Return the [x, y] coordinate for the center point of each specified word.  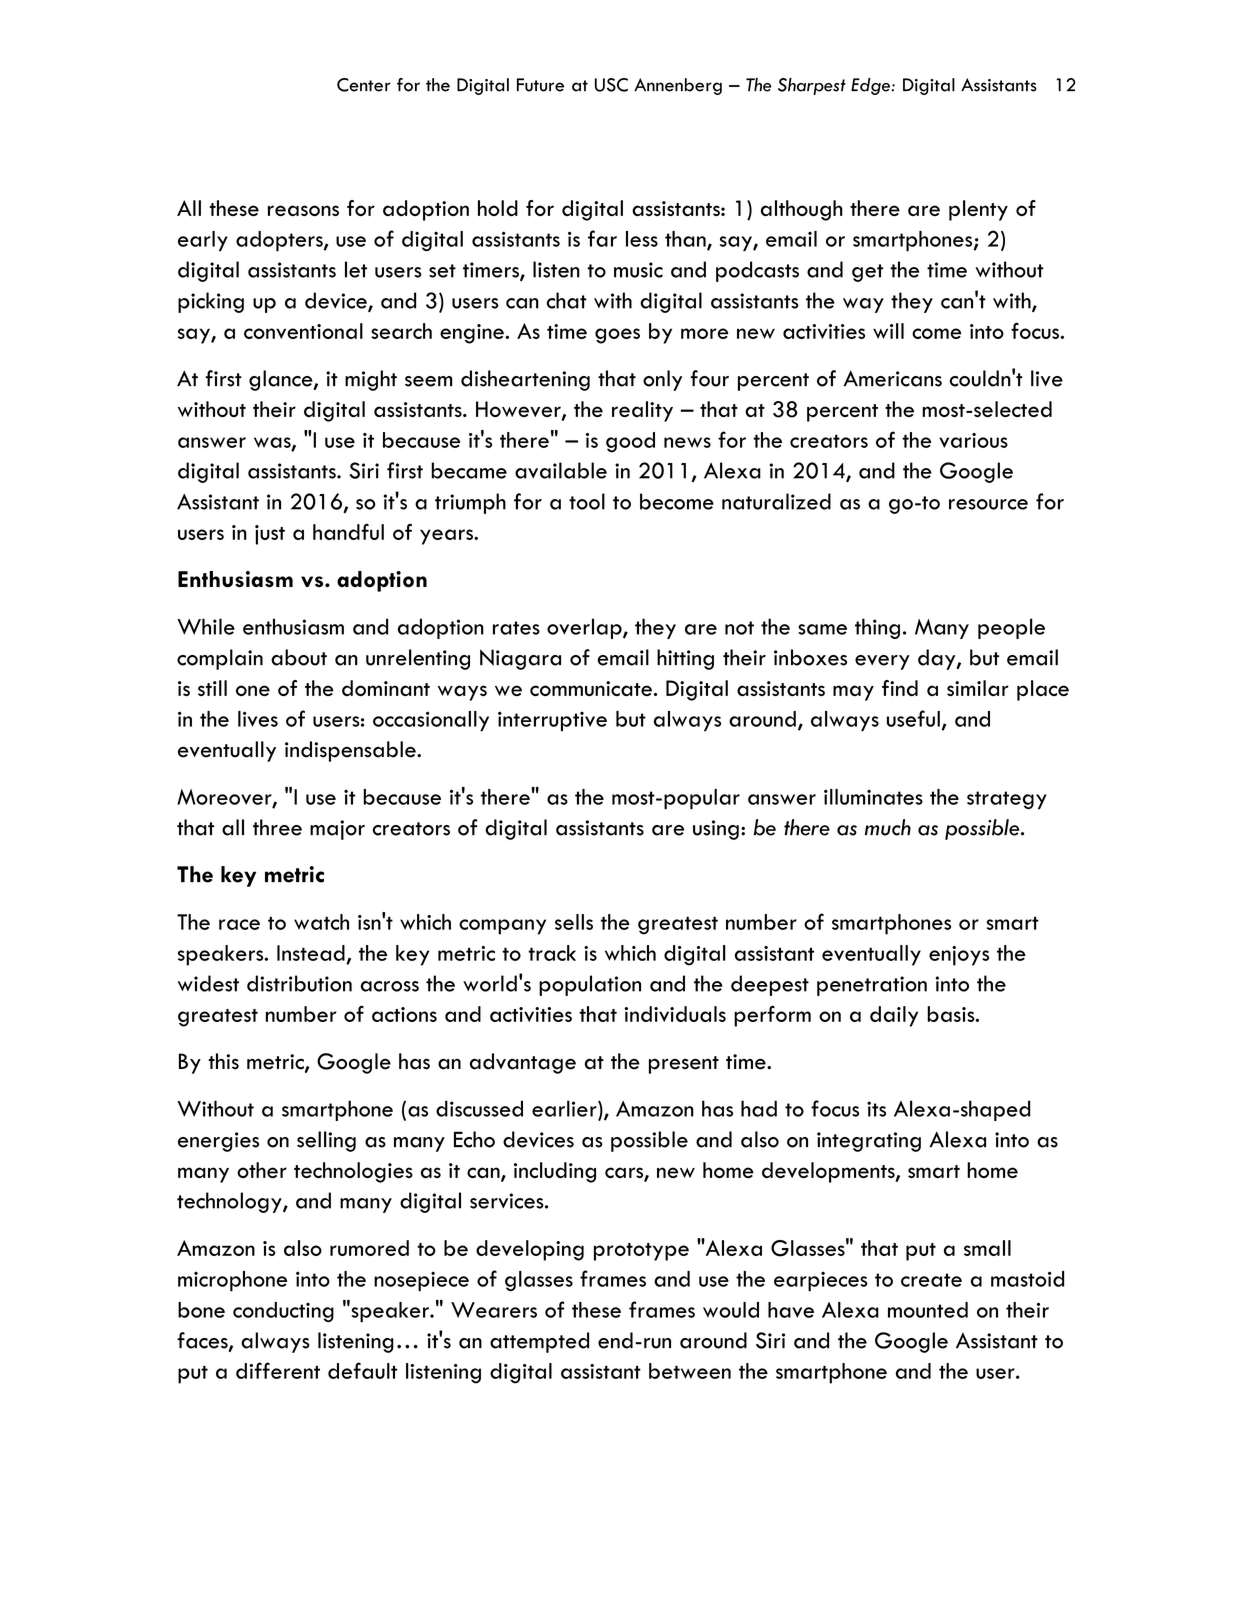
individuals [675, 1014]
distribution [299, 983]
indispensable [351, 751]
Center [363, 85]
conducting [283, 1312]
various [973, 440]
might [371, 380]
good [630, 442]
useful [913, 718]
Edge [871, 86]
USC [611, 85]
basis [952, 1014]
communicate [591, 688]
